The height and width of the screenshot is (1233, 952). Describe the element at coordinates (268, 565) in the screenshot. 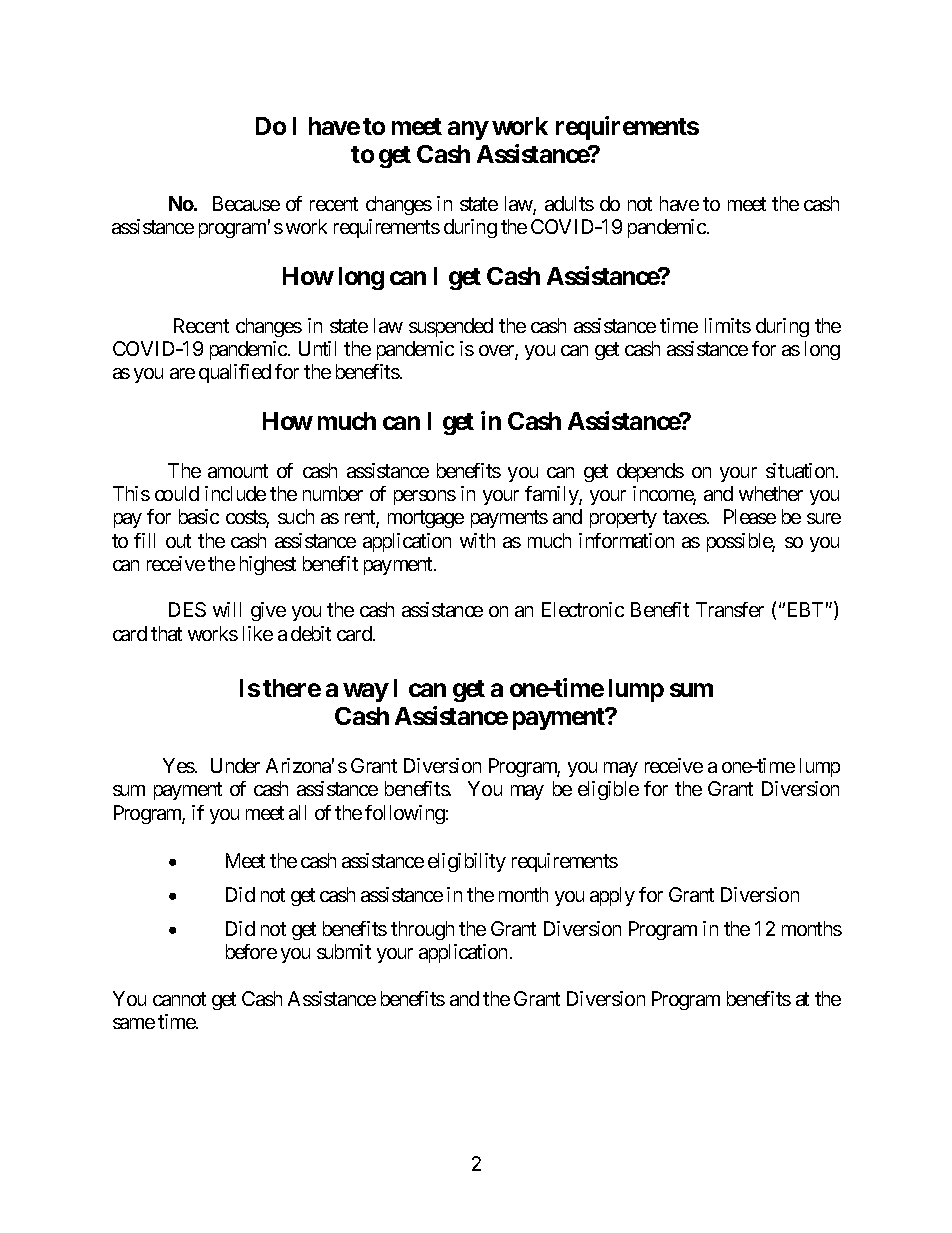

I see `highest` at that location.
